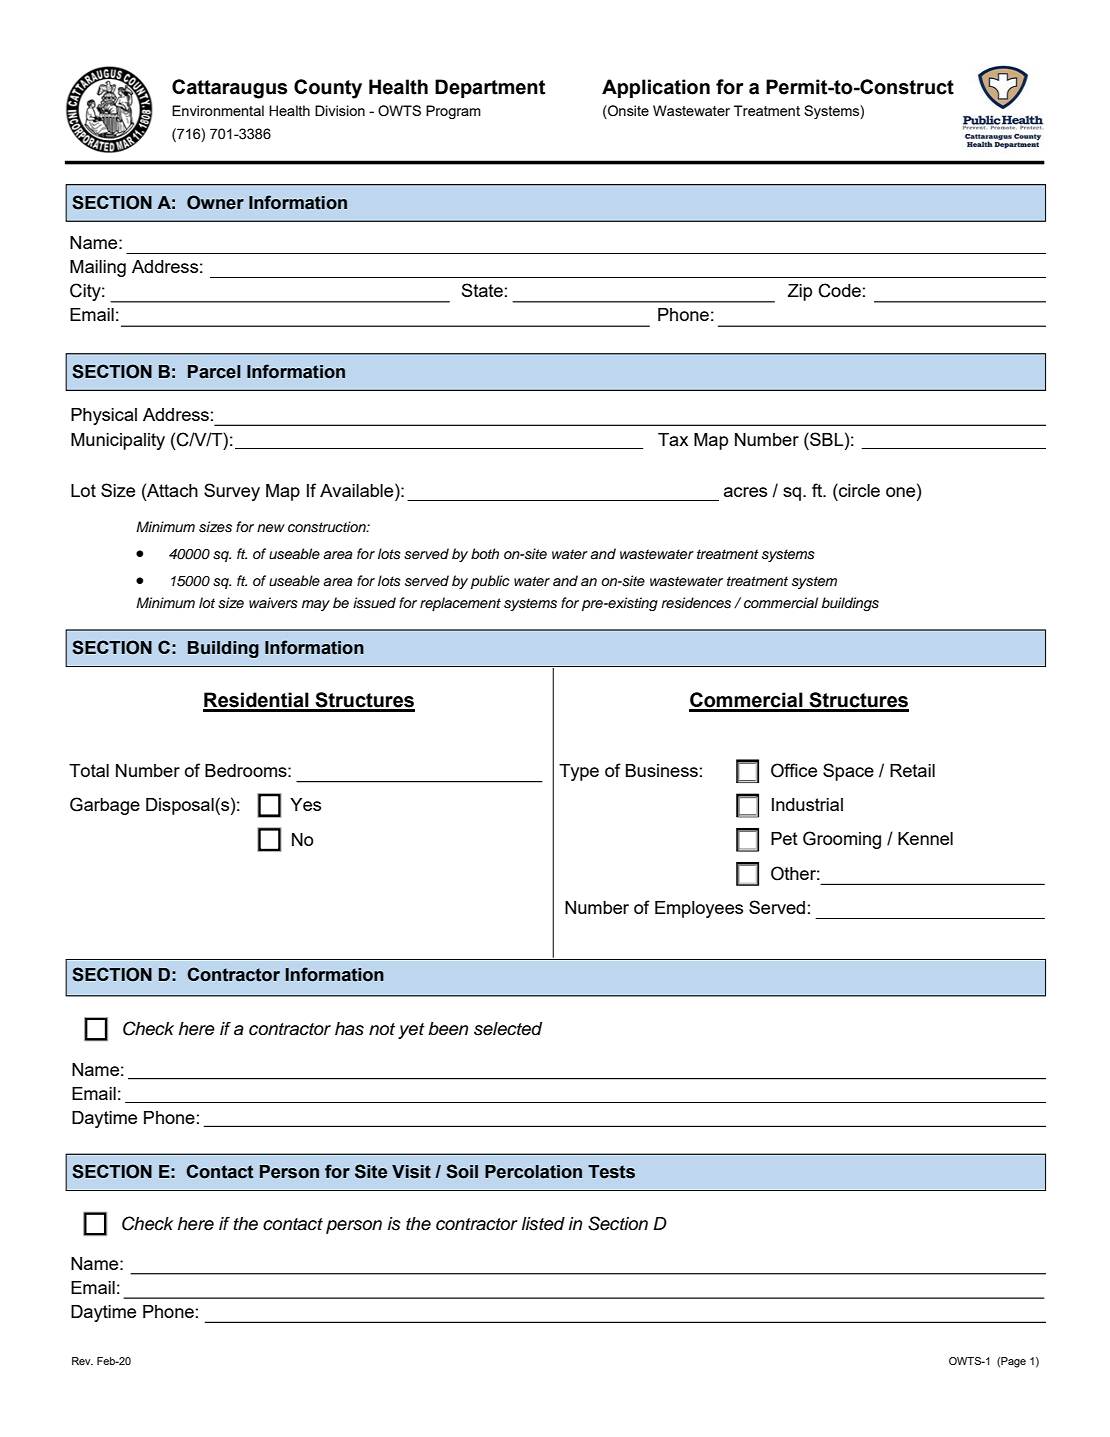  Describe the element at coordinates (611, 1172) in the document. I see `Tests` at that location.
